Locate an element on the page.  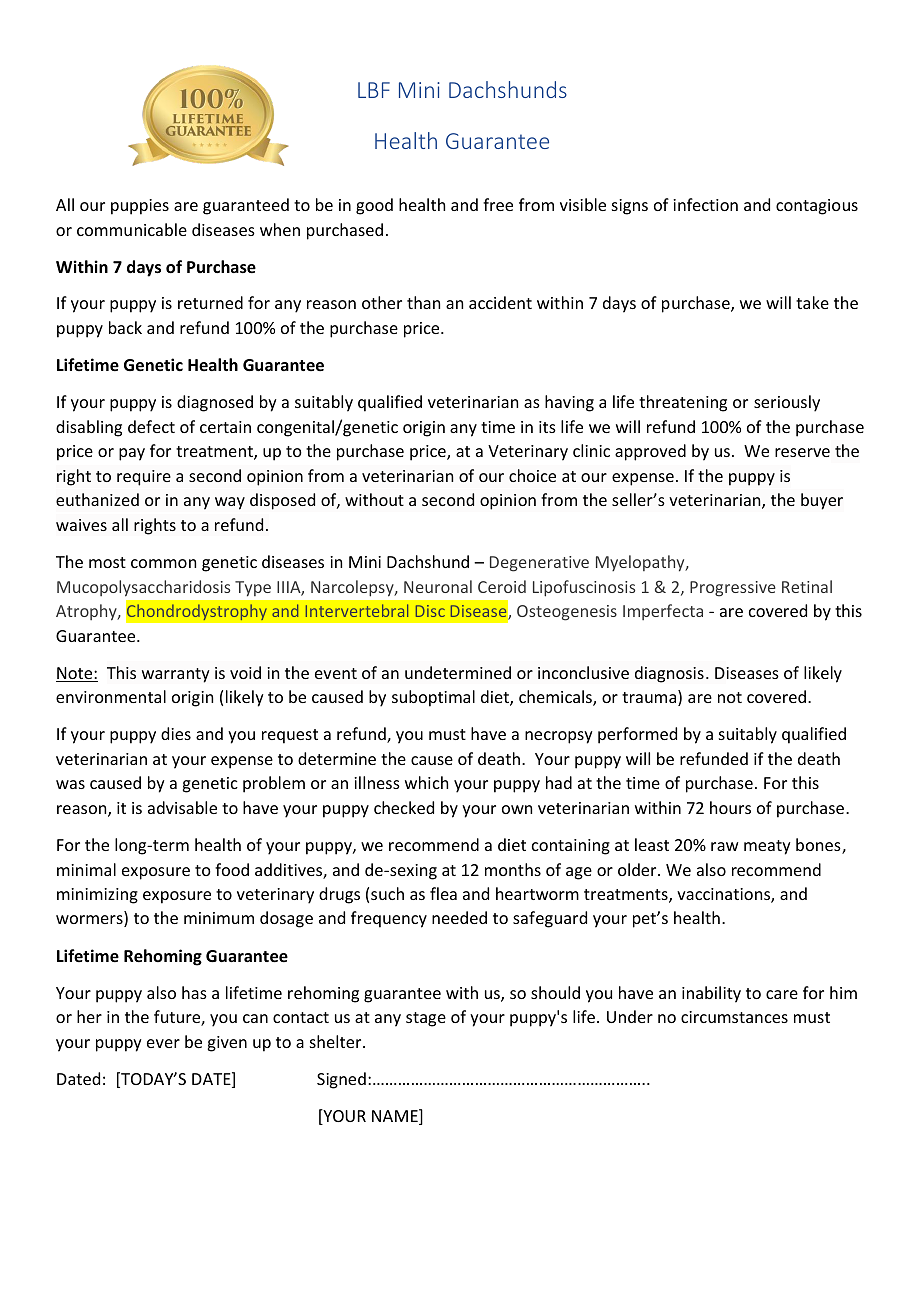
circumstances is located at coordinates (734, 1017).
